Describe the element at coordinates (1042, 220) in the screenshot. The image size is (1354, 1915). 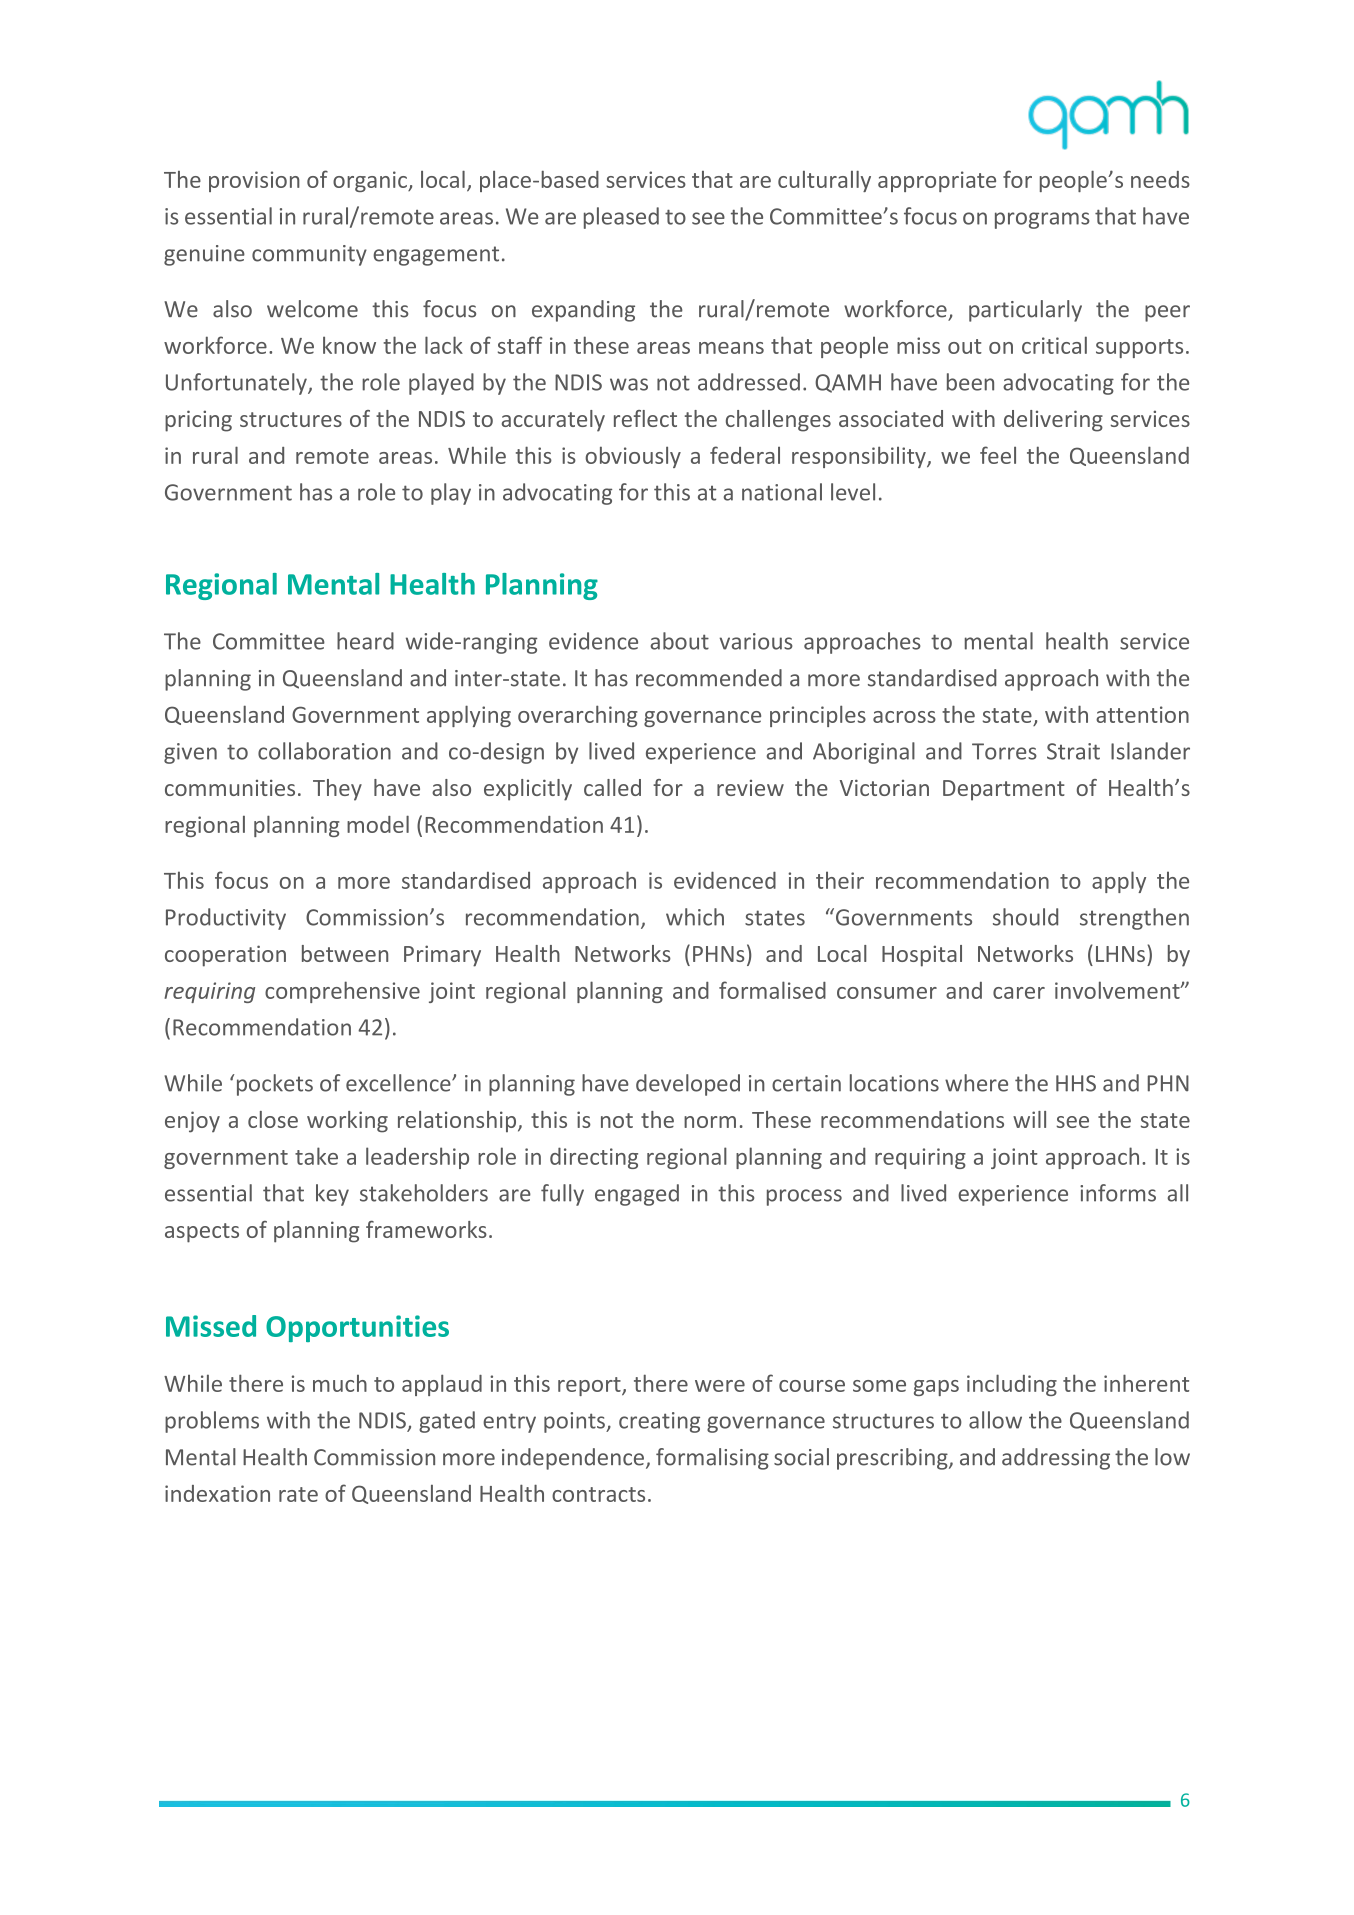
I see `programs` at that location.
